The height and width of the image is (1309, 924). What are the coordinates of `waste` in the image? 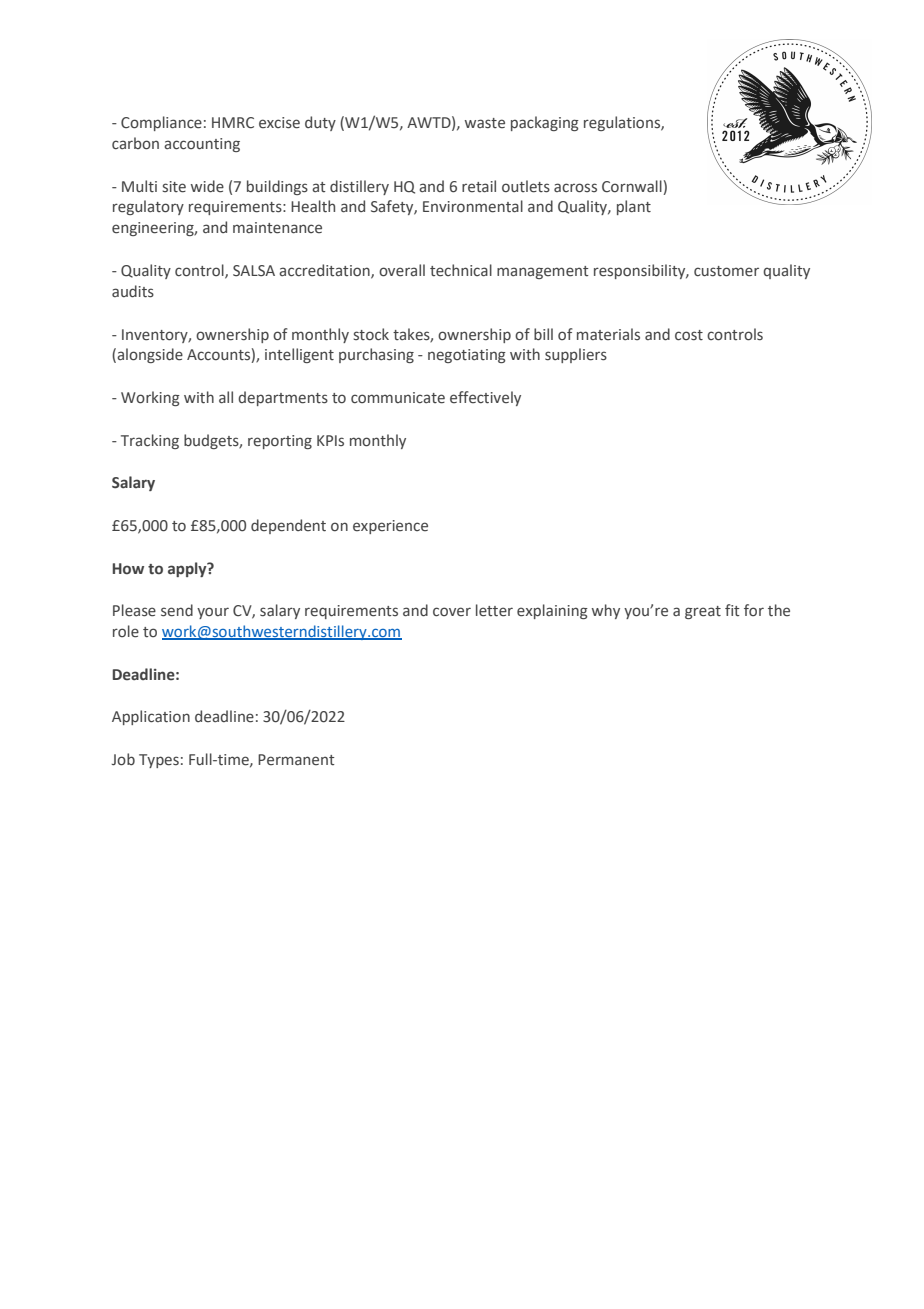 It's located at (485, 123).
